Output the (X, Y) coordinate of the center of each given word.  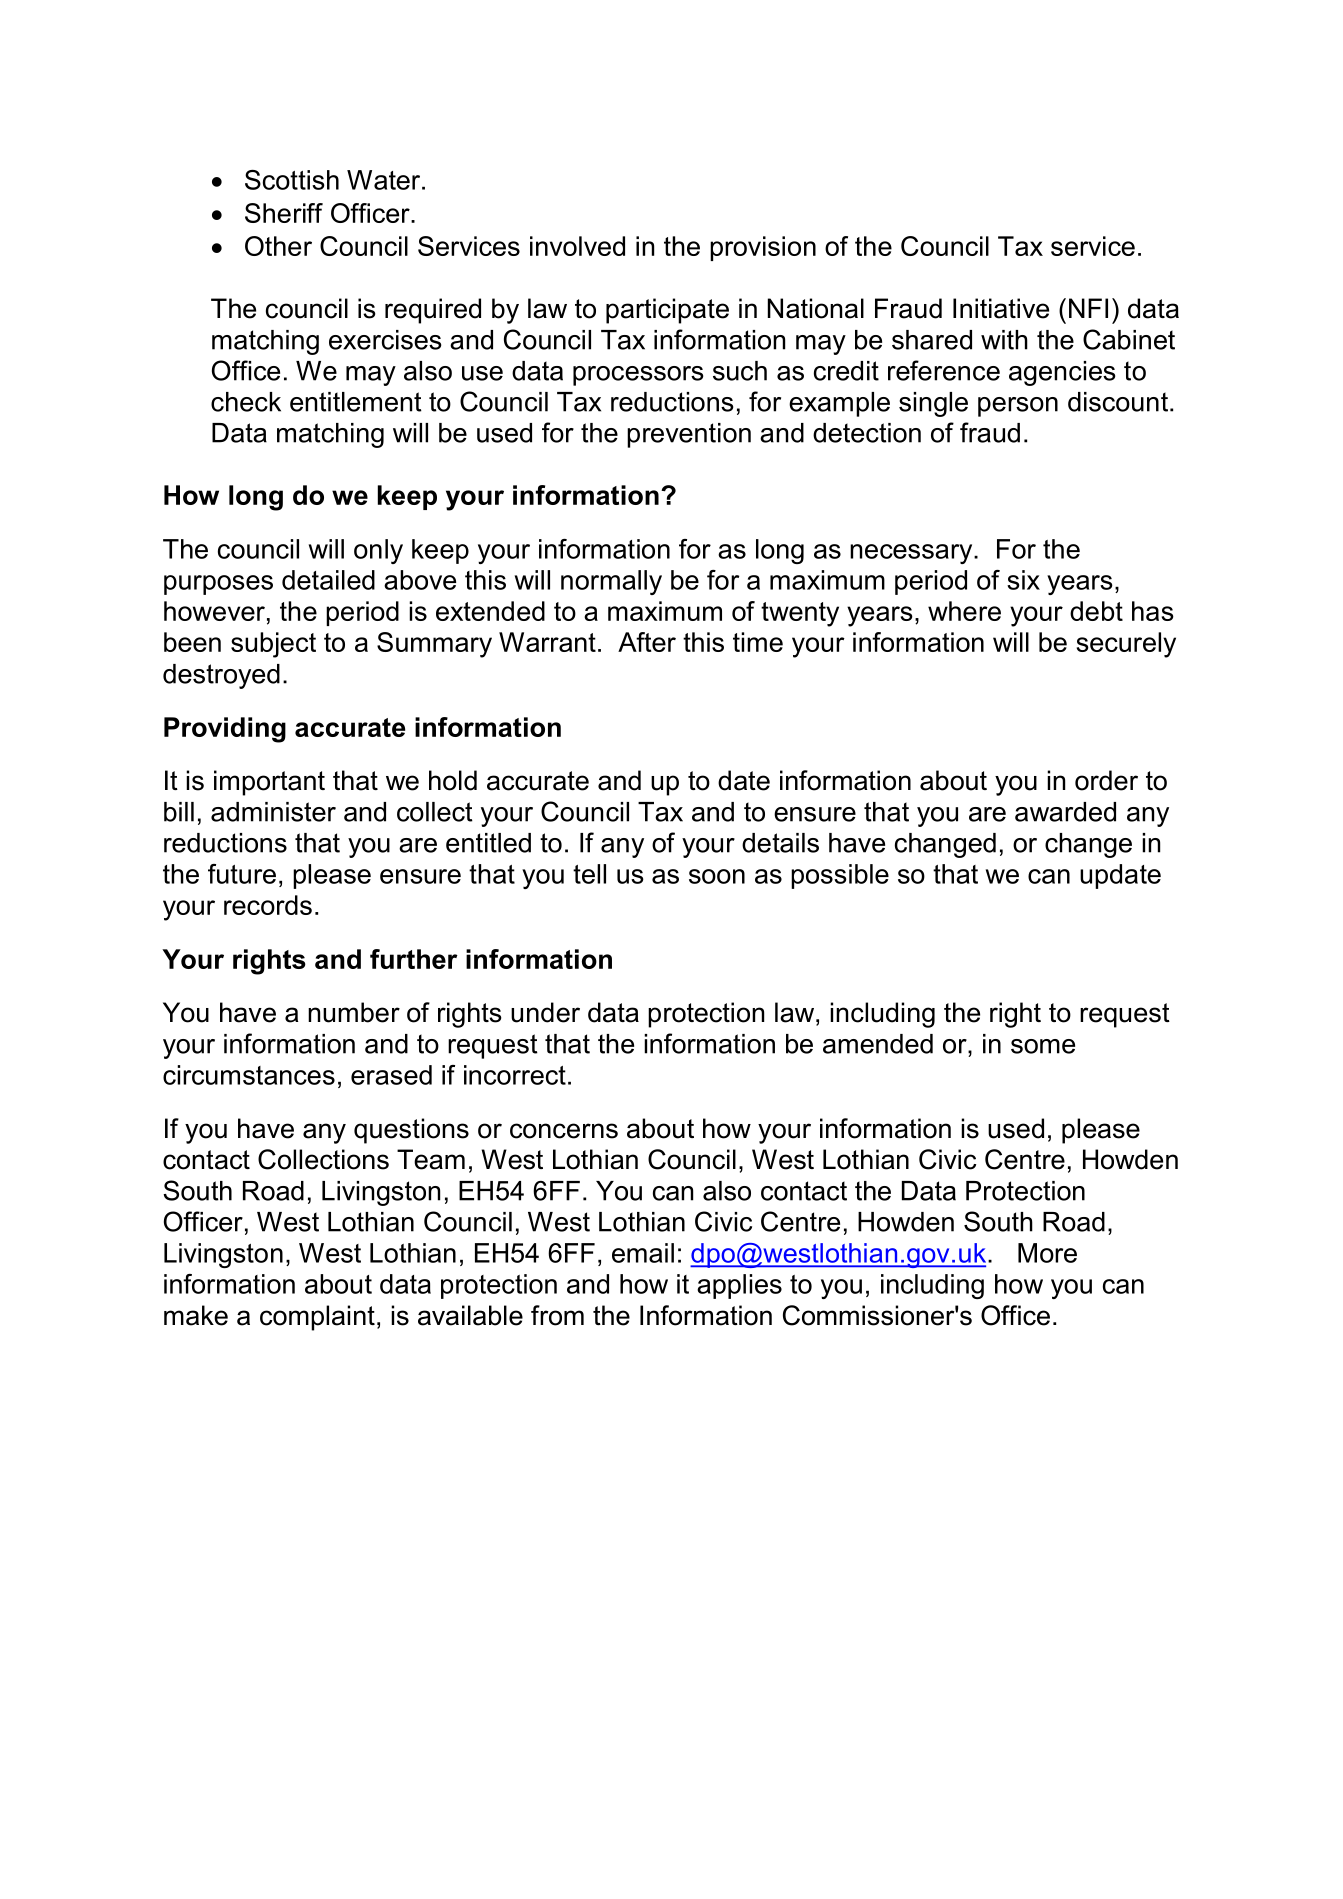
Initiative (1001, 308)
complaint (317, 1318)
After (647, 642)
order (1106, 780)
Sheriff (284, 213)
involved (577, 246)
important (269, 783)
